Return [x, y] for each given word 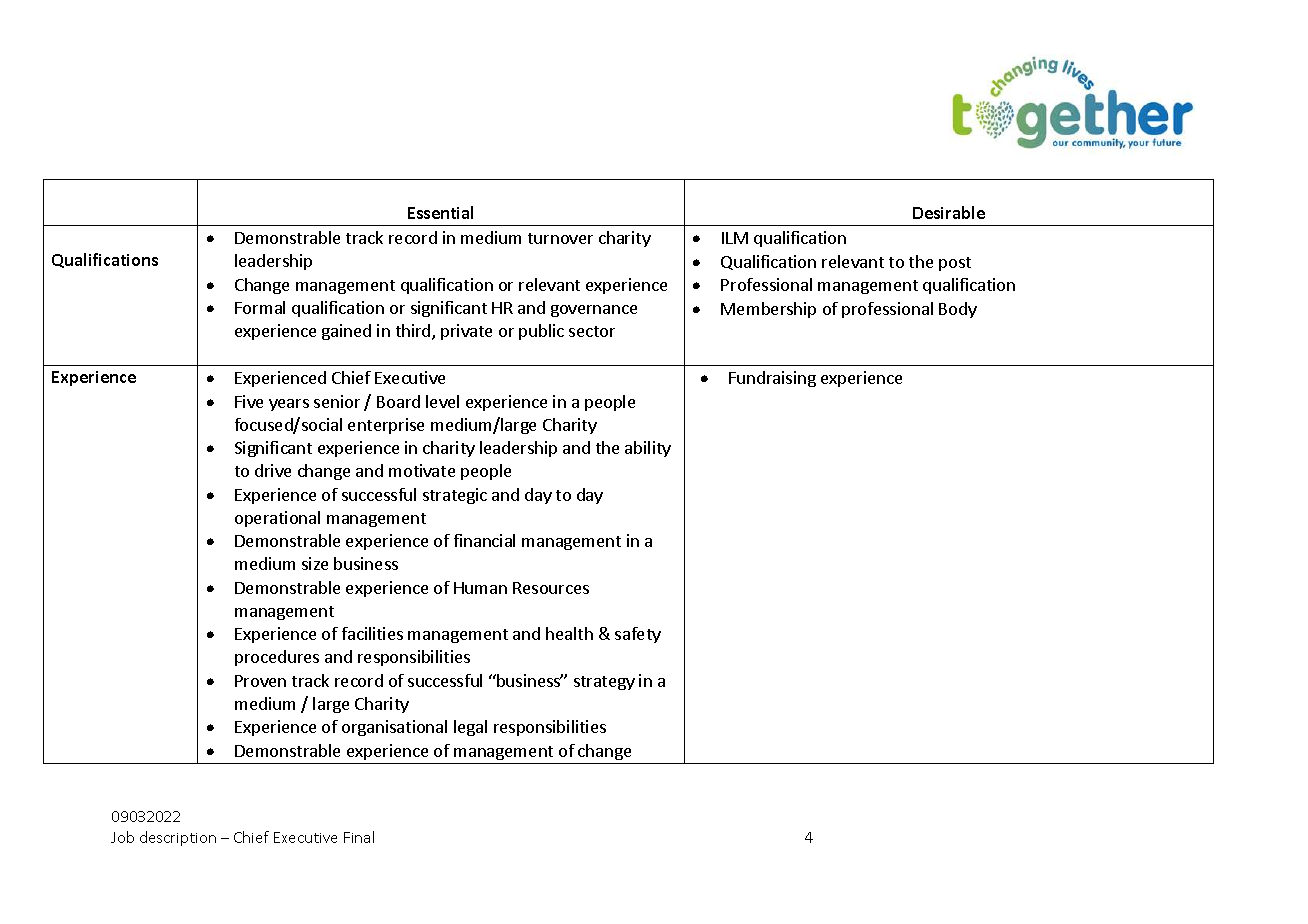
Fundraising [772, 379]
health [569, 633]
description [178, 838]
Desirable [949, 212]
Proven [260, 681]
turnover [560, 238]
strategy [604, 683]
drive [273, 470]
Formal [260, 307]
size [315, 563]
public [541, 332]
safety [638, 635]
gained [346, 332]
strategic [455, 496]
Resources [551, 588]
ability [648, 449]
